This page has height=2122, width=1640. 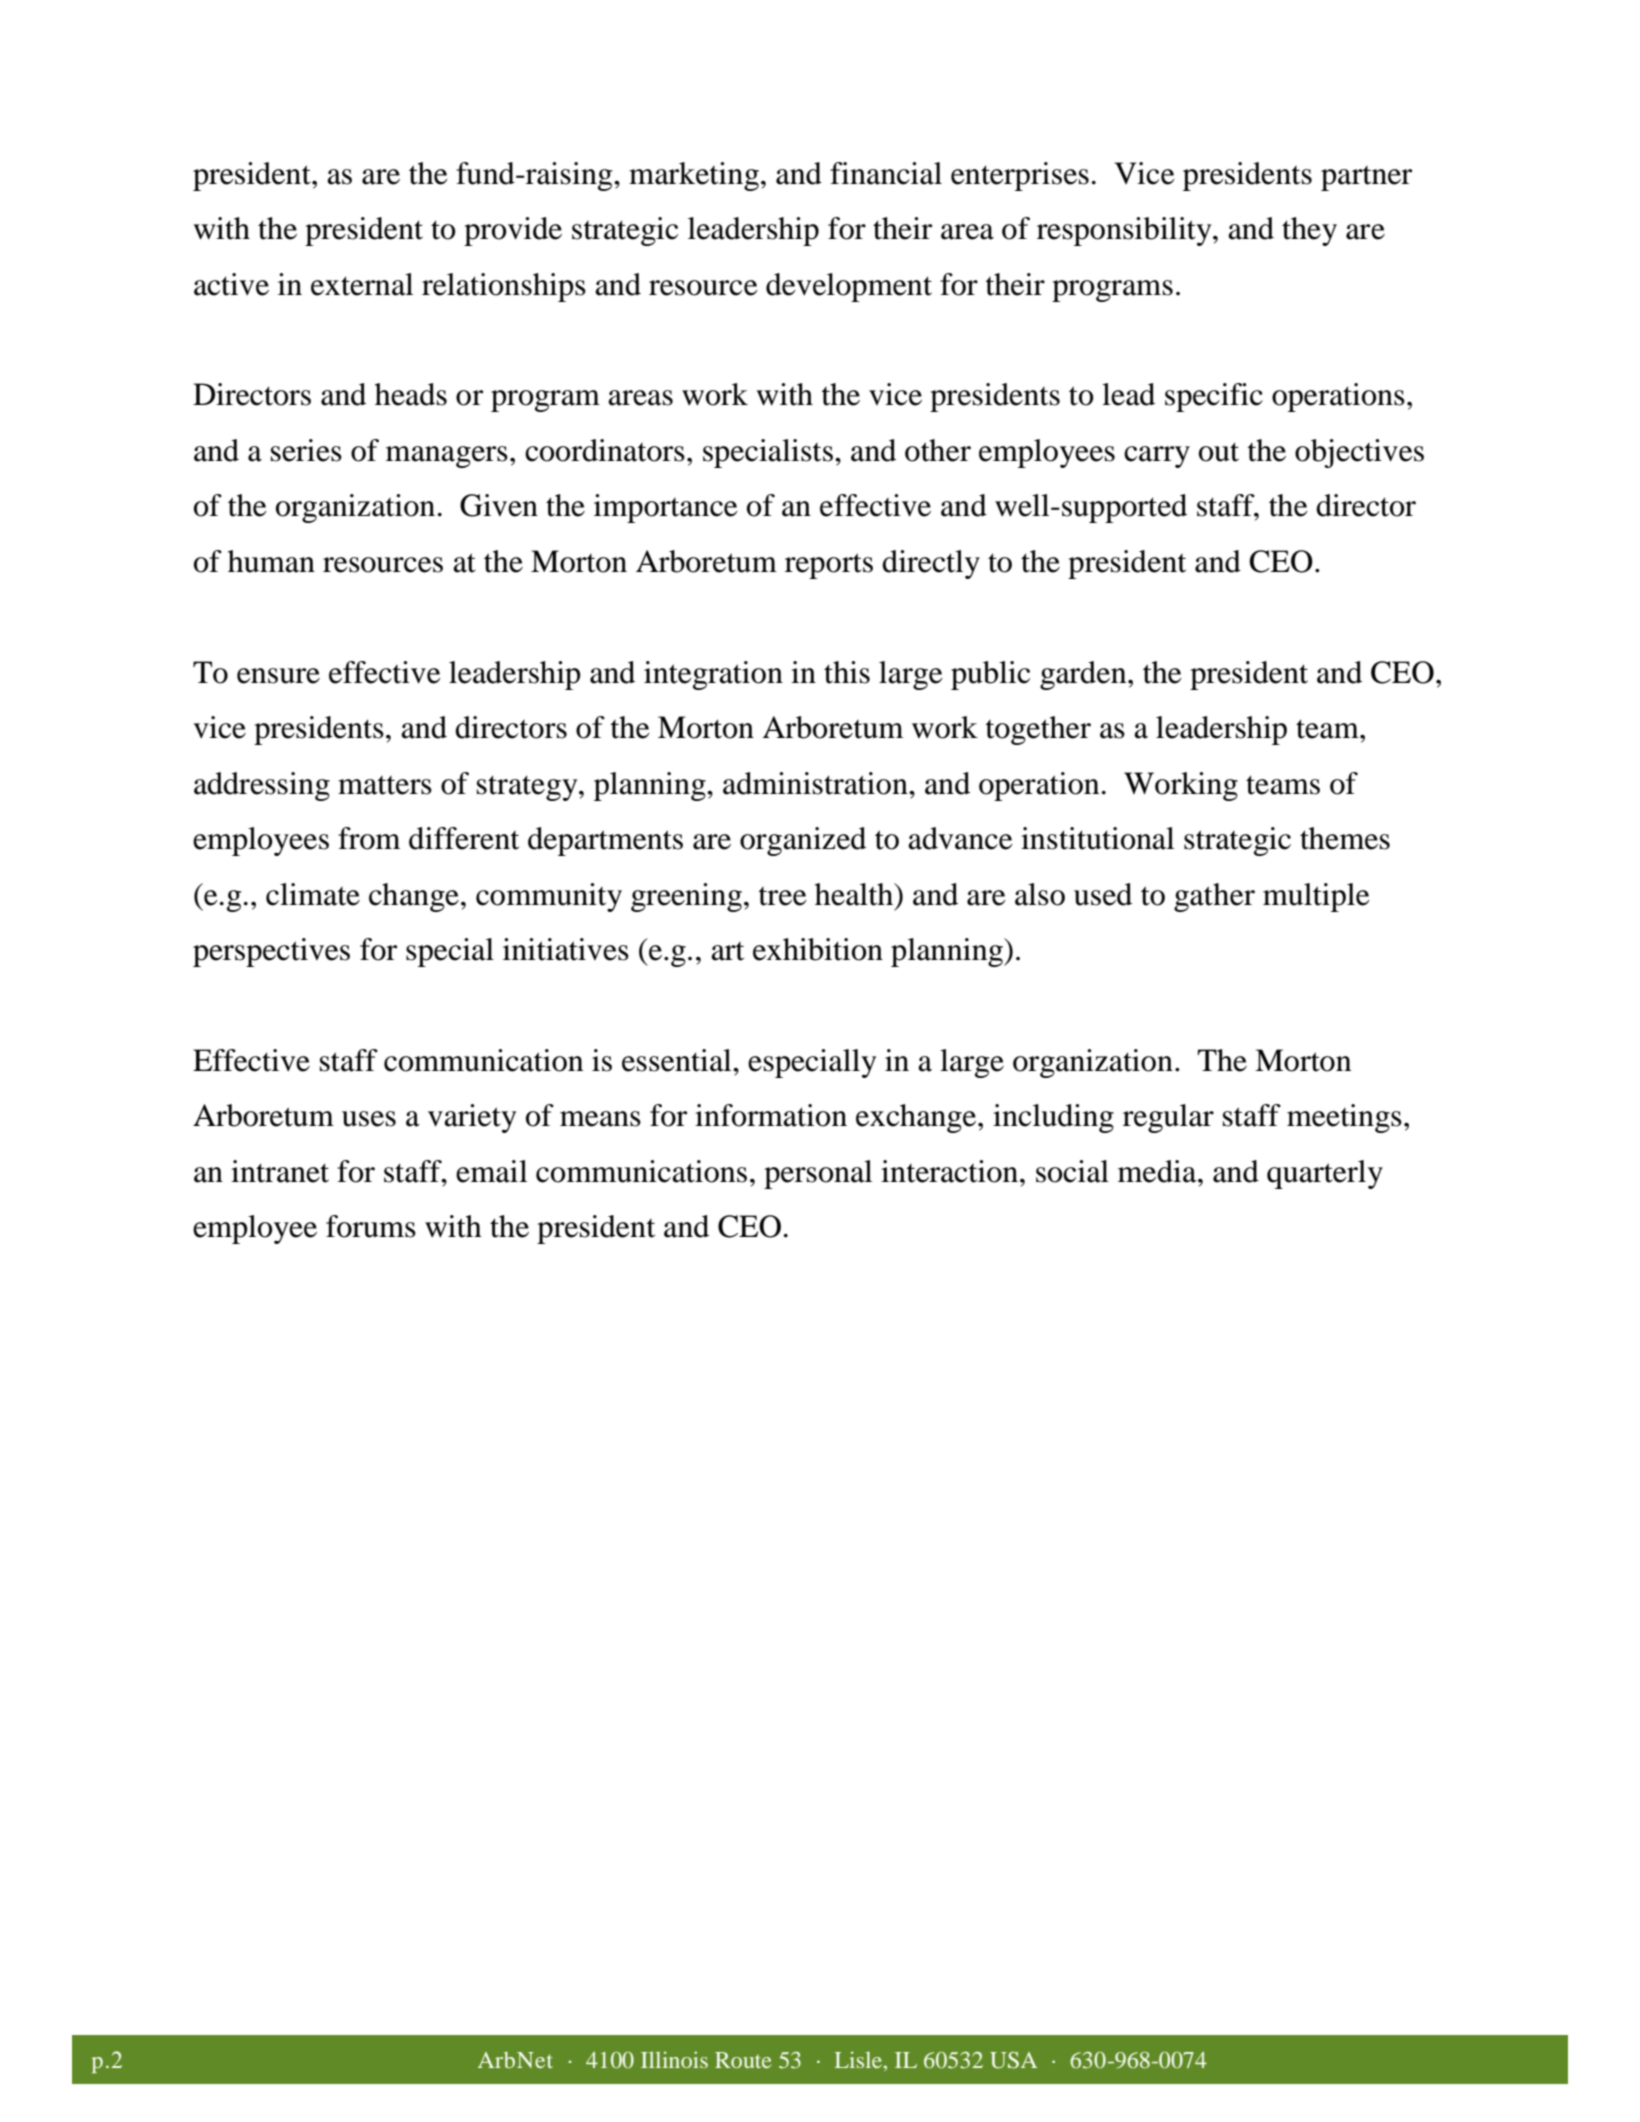 What do you see at coordinates (1309, 231) in the page?
I see `they` at bounding box center [1309, 231].
